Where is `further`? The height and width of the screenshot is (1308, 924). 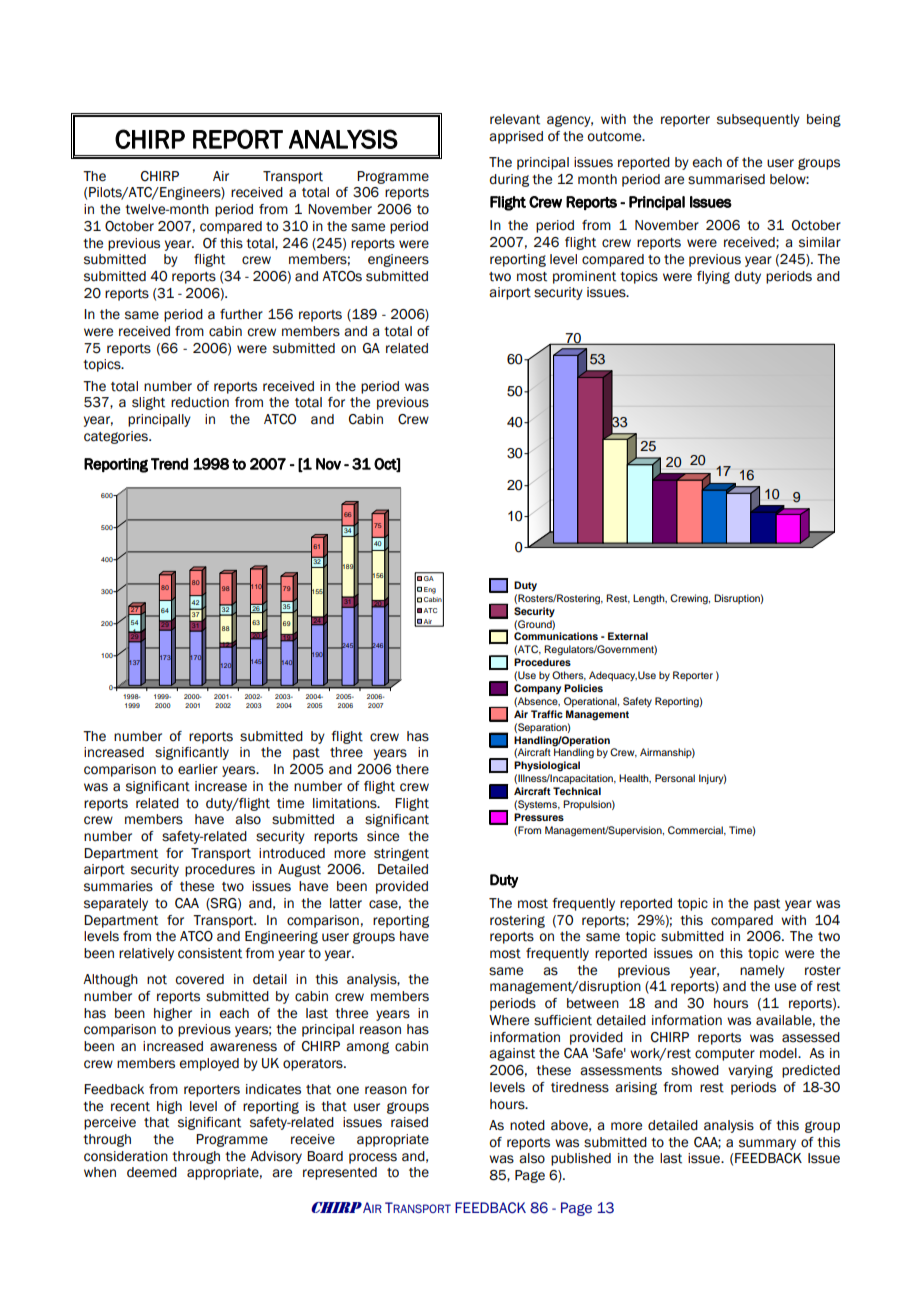
further is located at coordinates (241, 314).
